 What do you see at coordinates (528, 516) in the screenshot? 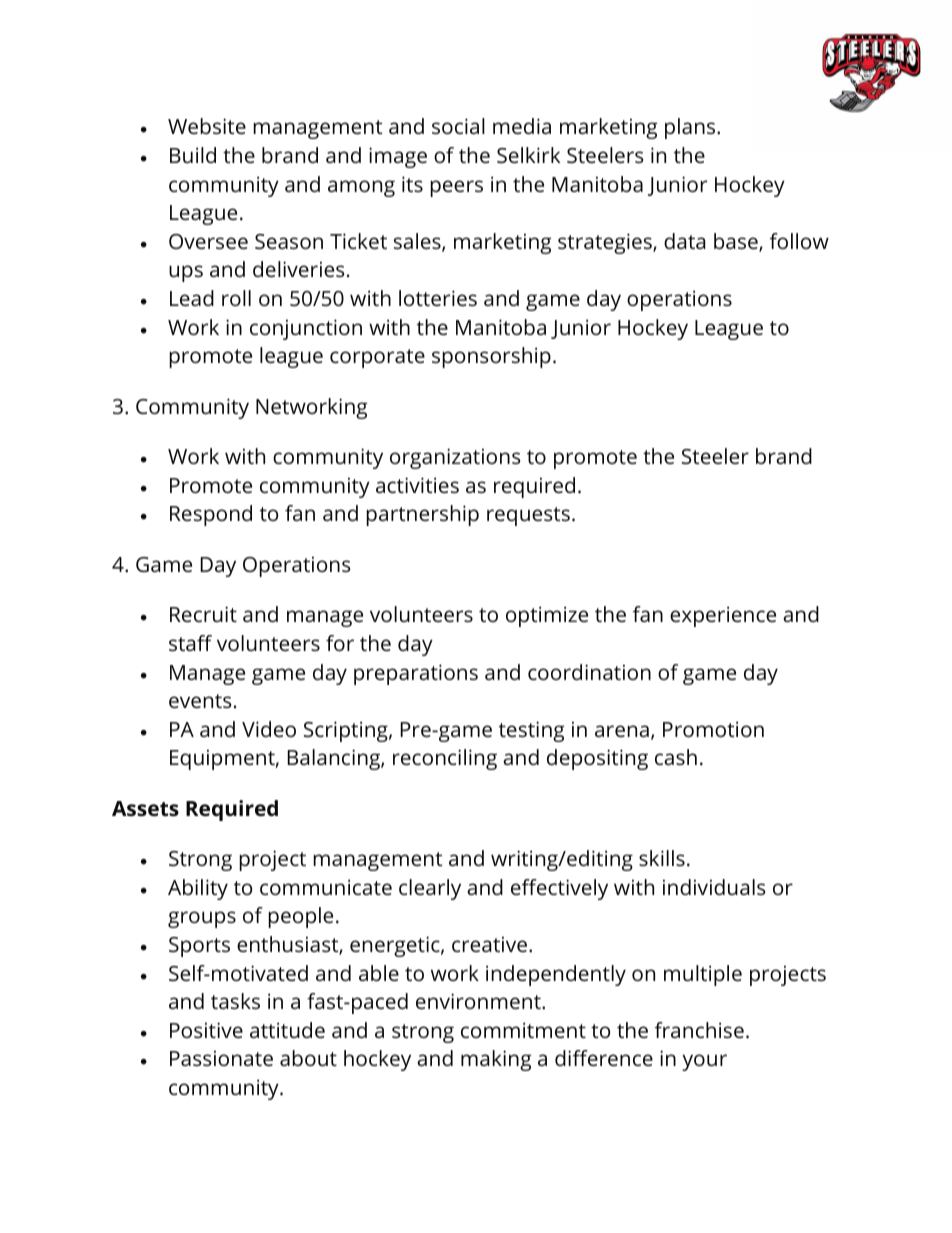
I see `requests` at bounding box center [528, 516].
